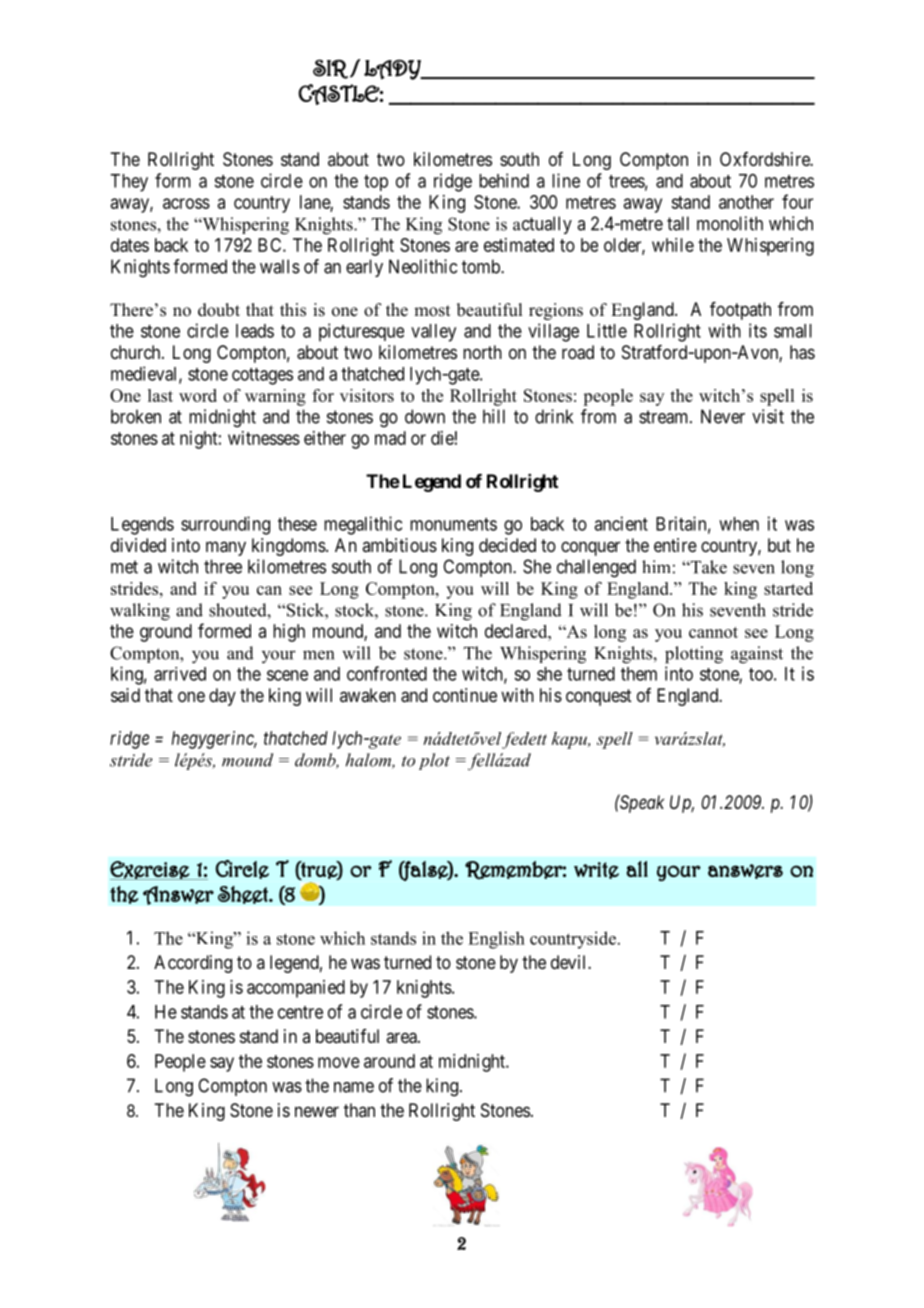 The width and height of the screenshot is (924, 1308). I want to click on around, so click(389, 1061).
